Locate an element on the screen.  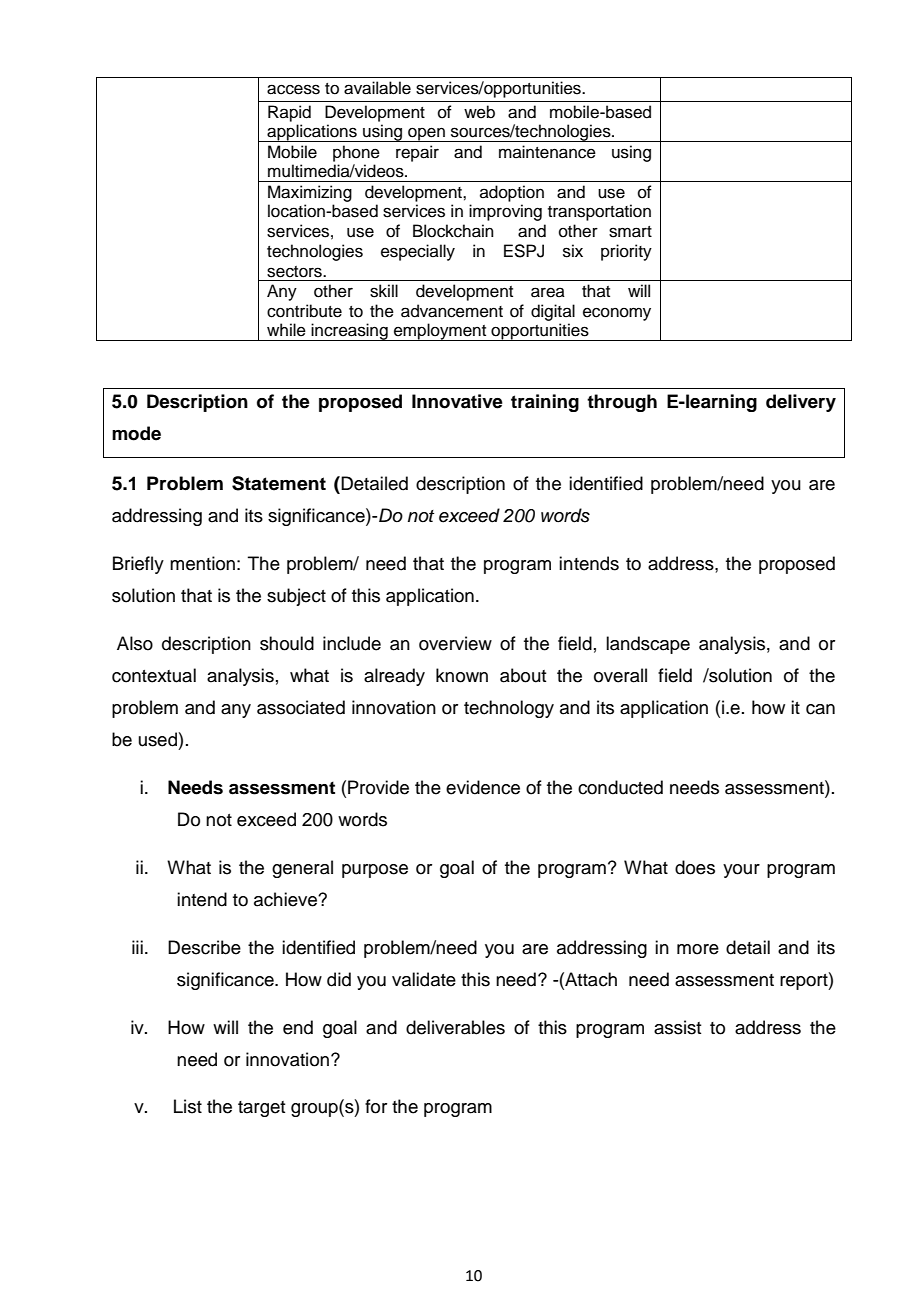
transportation is located at coordinates (599, 212).
